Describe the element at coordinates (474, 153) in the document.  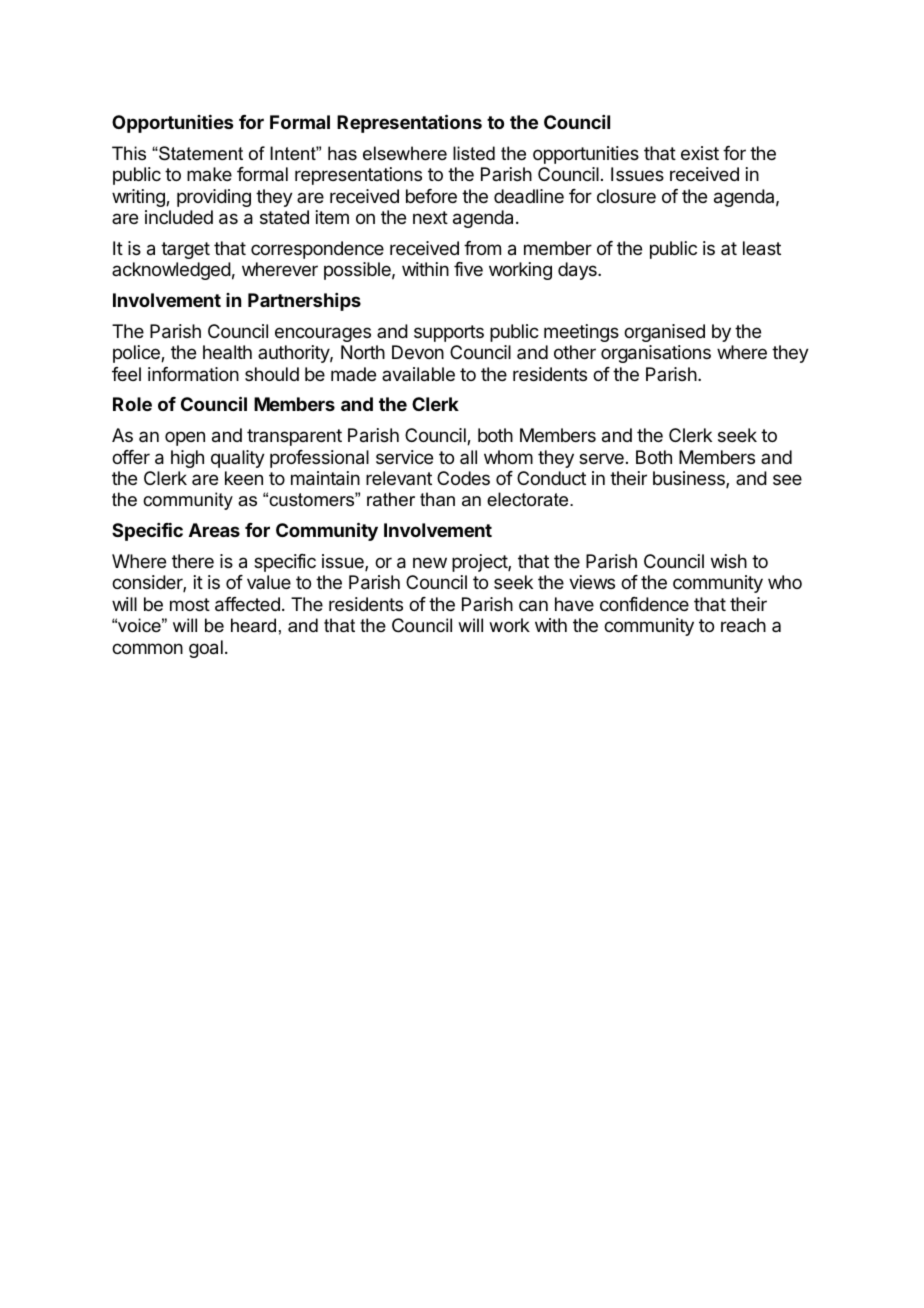
I see `listed` at that location.
